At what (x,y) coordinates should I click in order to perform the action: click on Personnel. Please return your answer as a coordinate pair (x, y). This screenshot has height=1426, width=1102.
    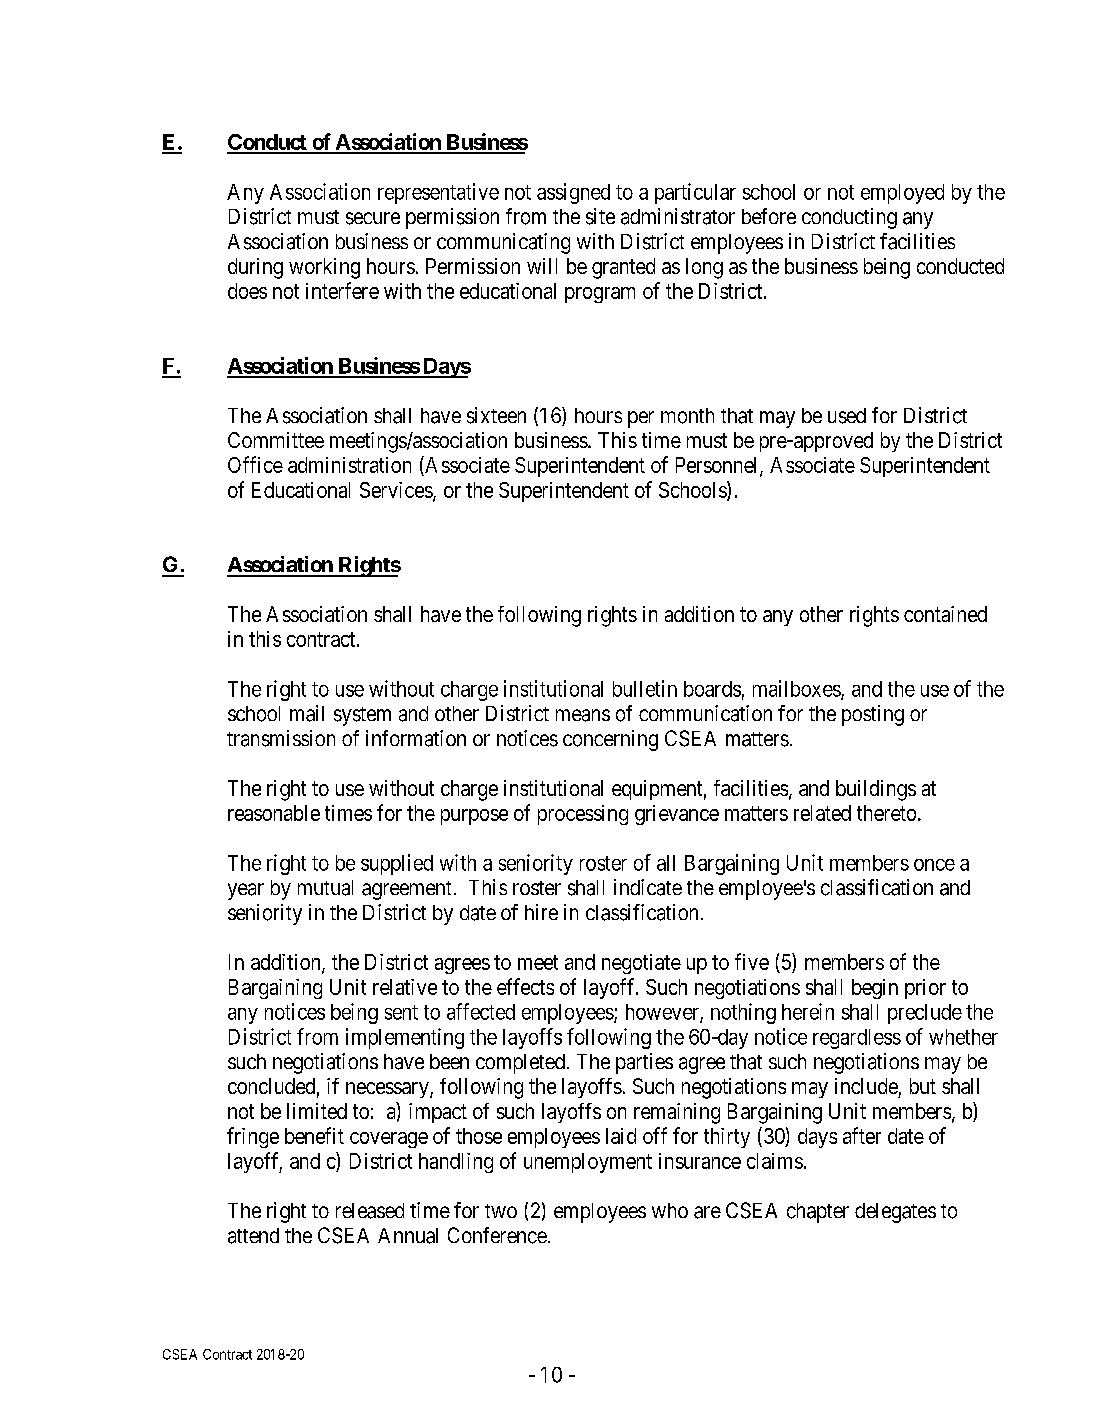
    Looking at the image, I should click on (718, 466).
